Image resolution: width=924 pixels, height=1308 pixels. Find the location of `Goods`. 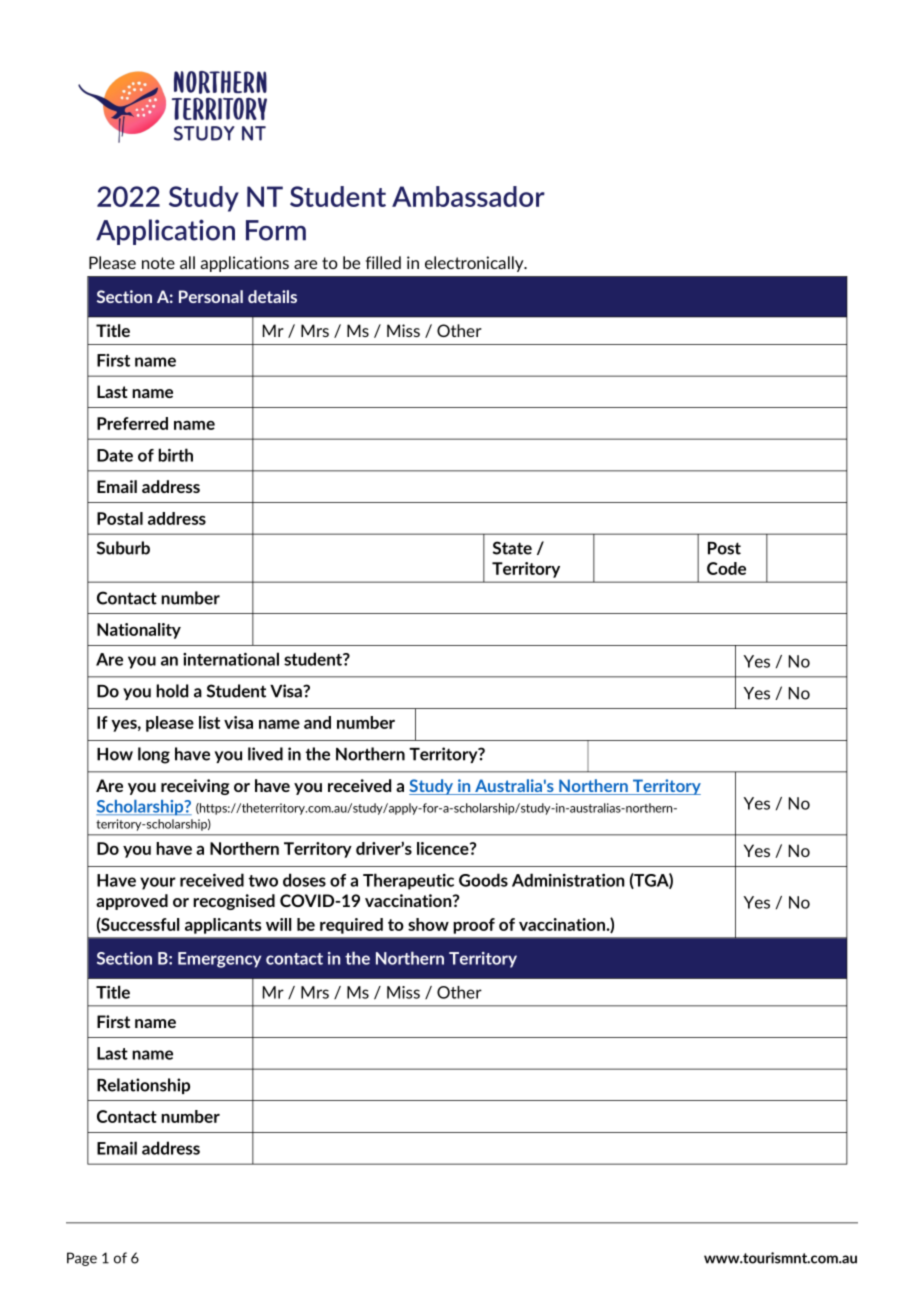

Goods is located at coordinates (483, 880).
